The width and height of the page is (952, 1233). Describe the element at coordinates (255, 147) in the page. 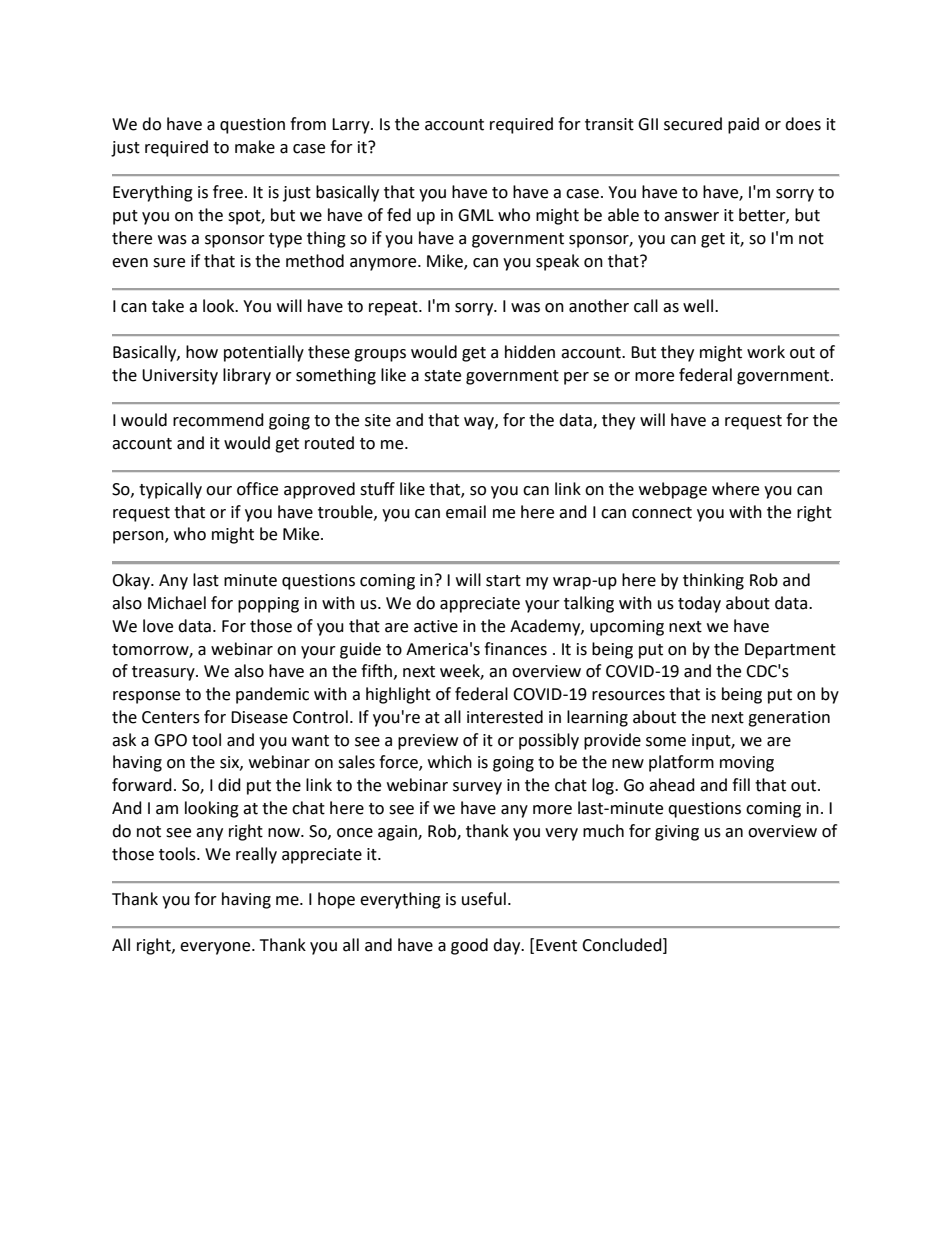

I see `make` at that location.
